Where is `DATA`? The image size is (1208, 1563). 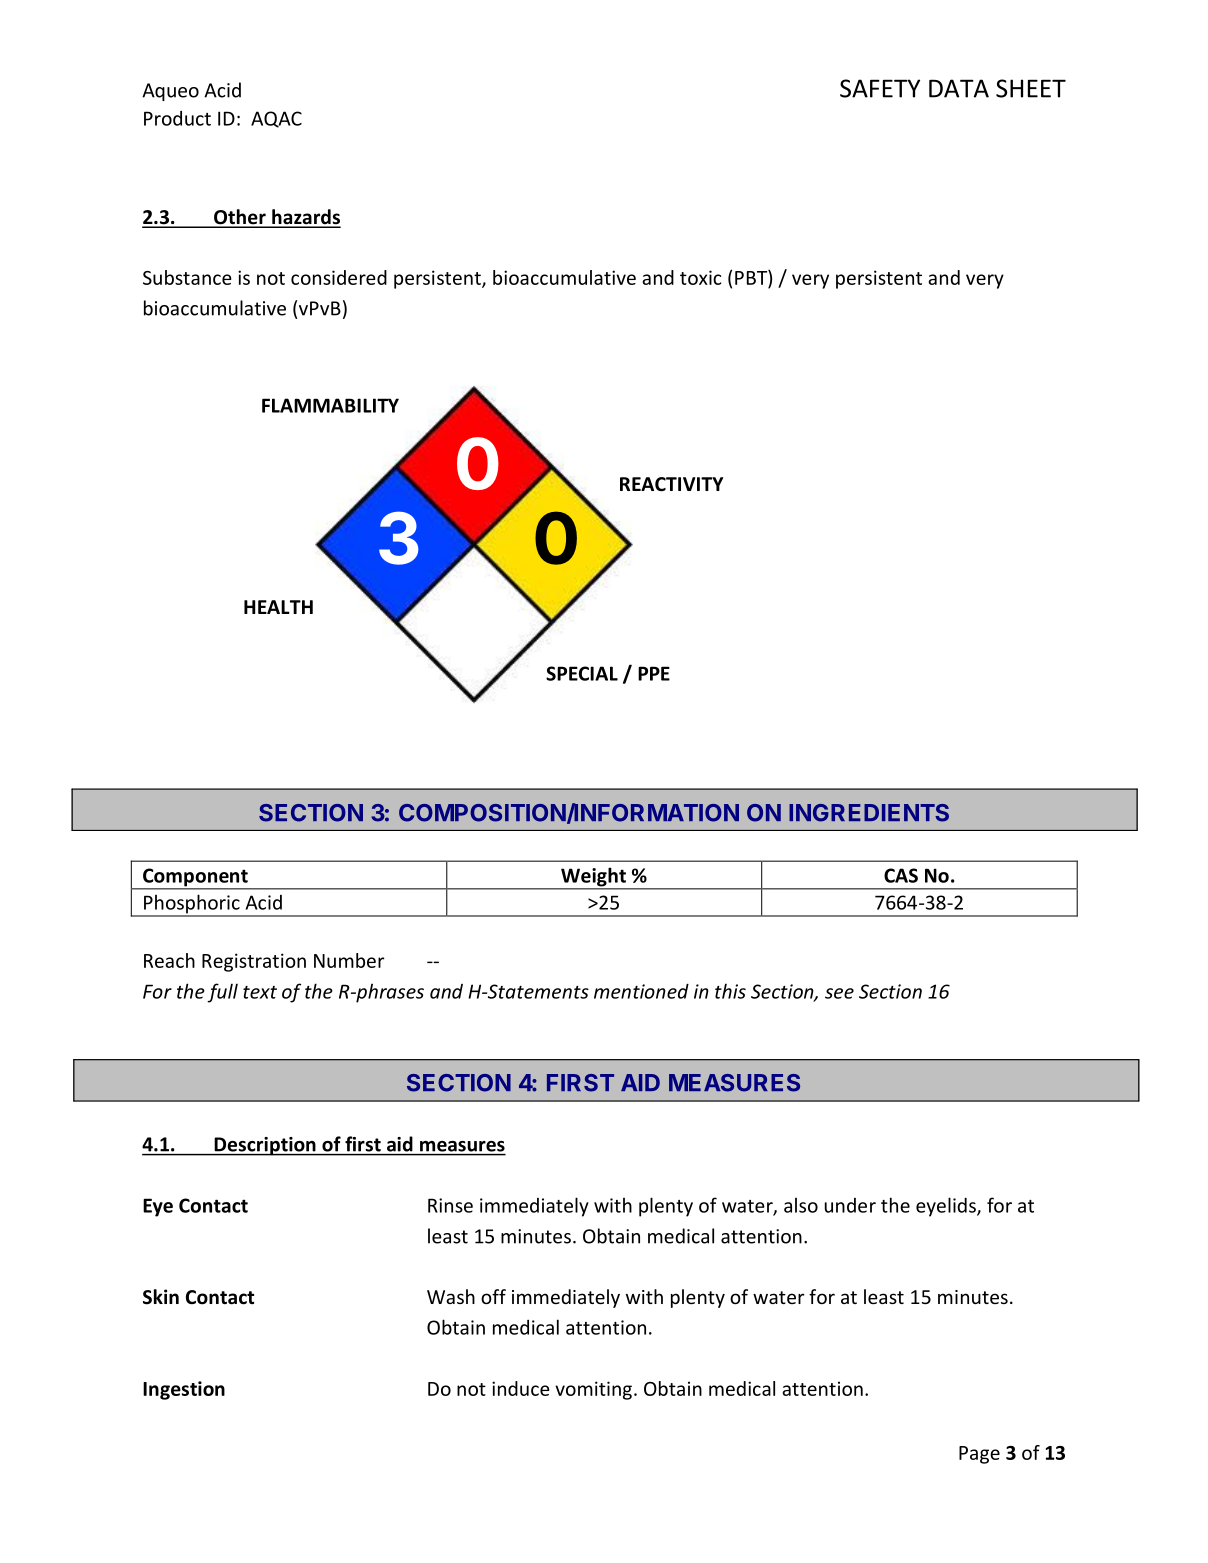 DATA is located at coordinates (959, 88).
